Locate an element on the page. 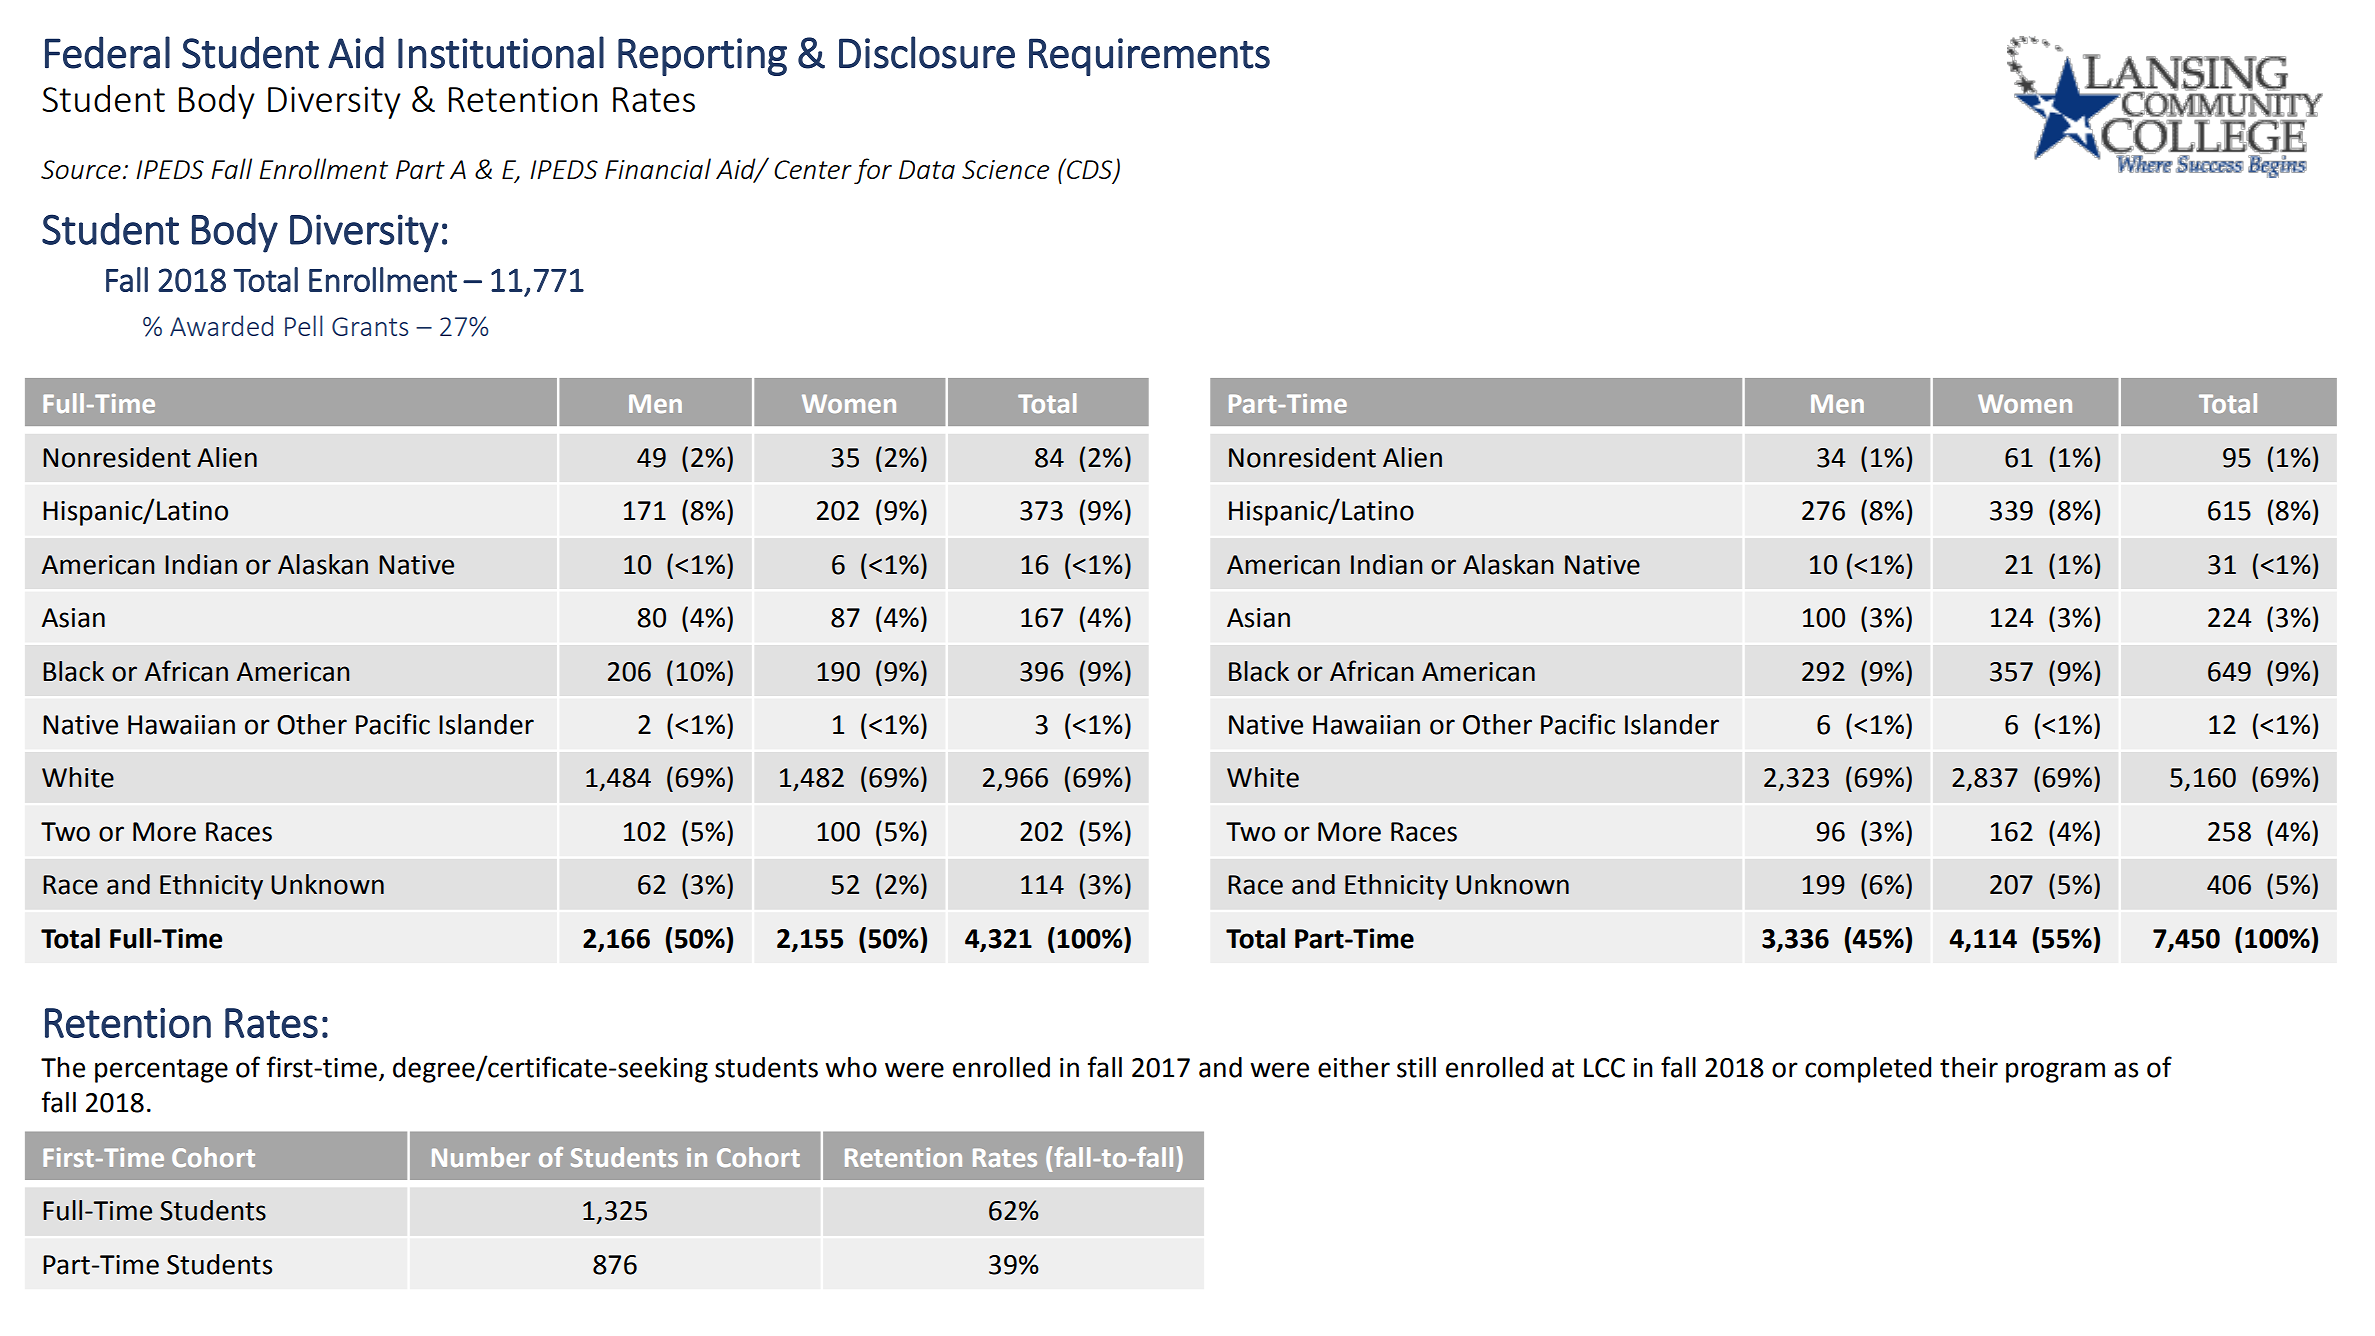 Image resolution: width=2375 pixels, height=1336 pixels. CDS is located at coordinates (1090, 169).
